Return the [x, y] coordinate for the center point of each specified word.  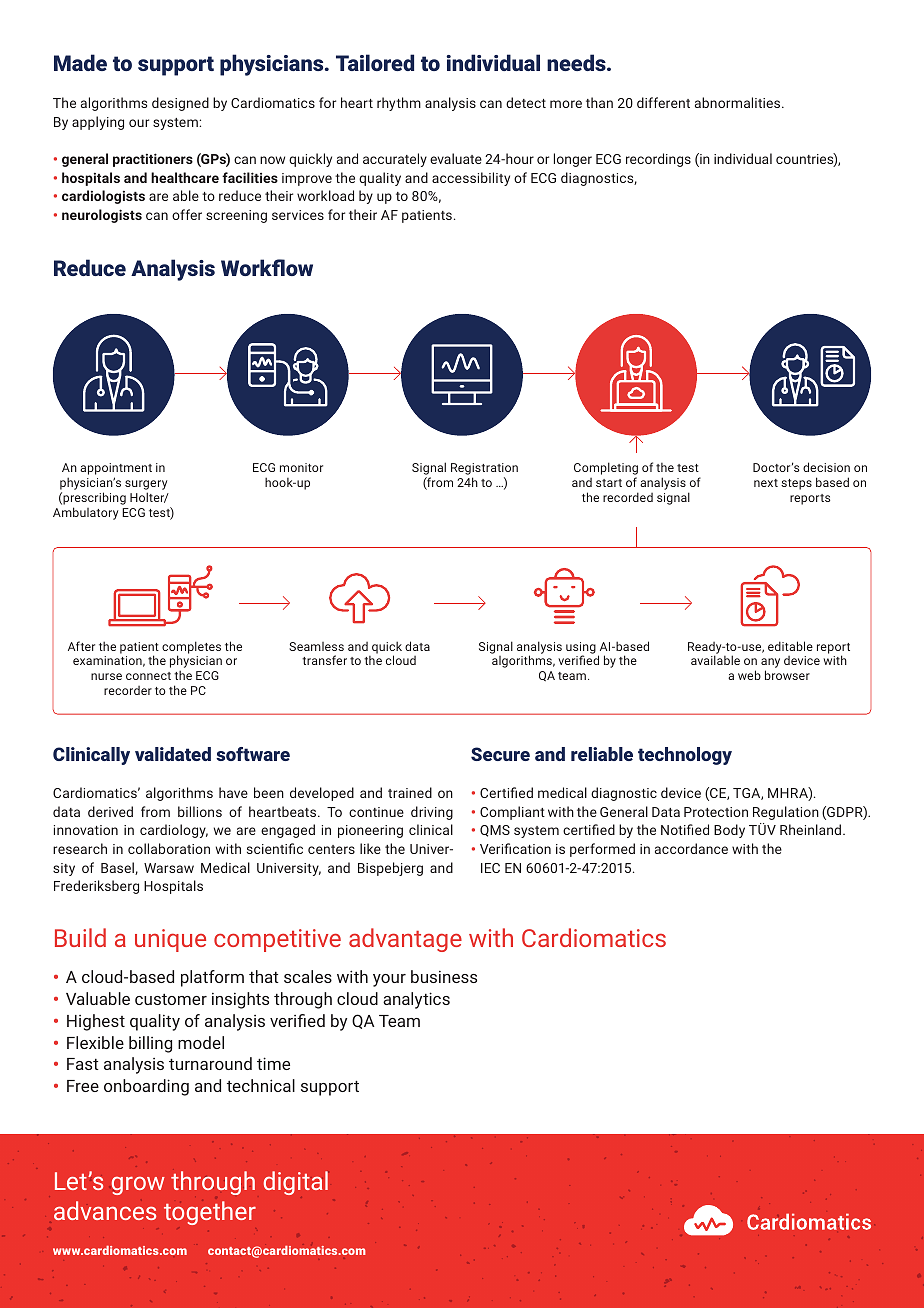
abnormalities [739, 102]
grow [138, 1185]
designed [180, 104]
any [770, 664]
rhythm [399, 104]
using [581, 649]
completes [191, 648]
